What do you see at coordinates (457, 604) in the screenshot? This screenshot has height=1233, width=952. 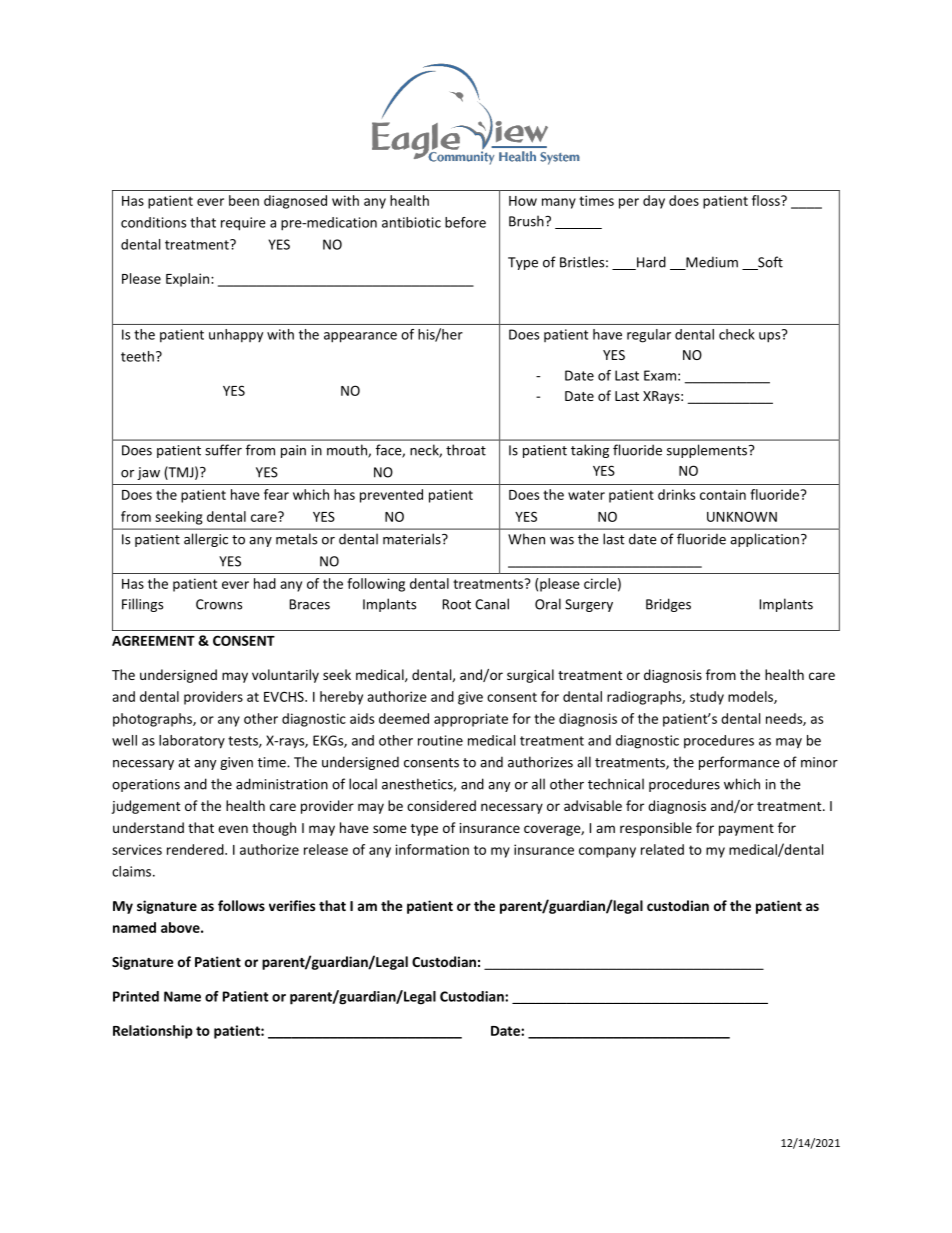 I see `Root` at bounding box center [457, 604].
